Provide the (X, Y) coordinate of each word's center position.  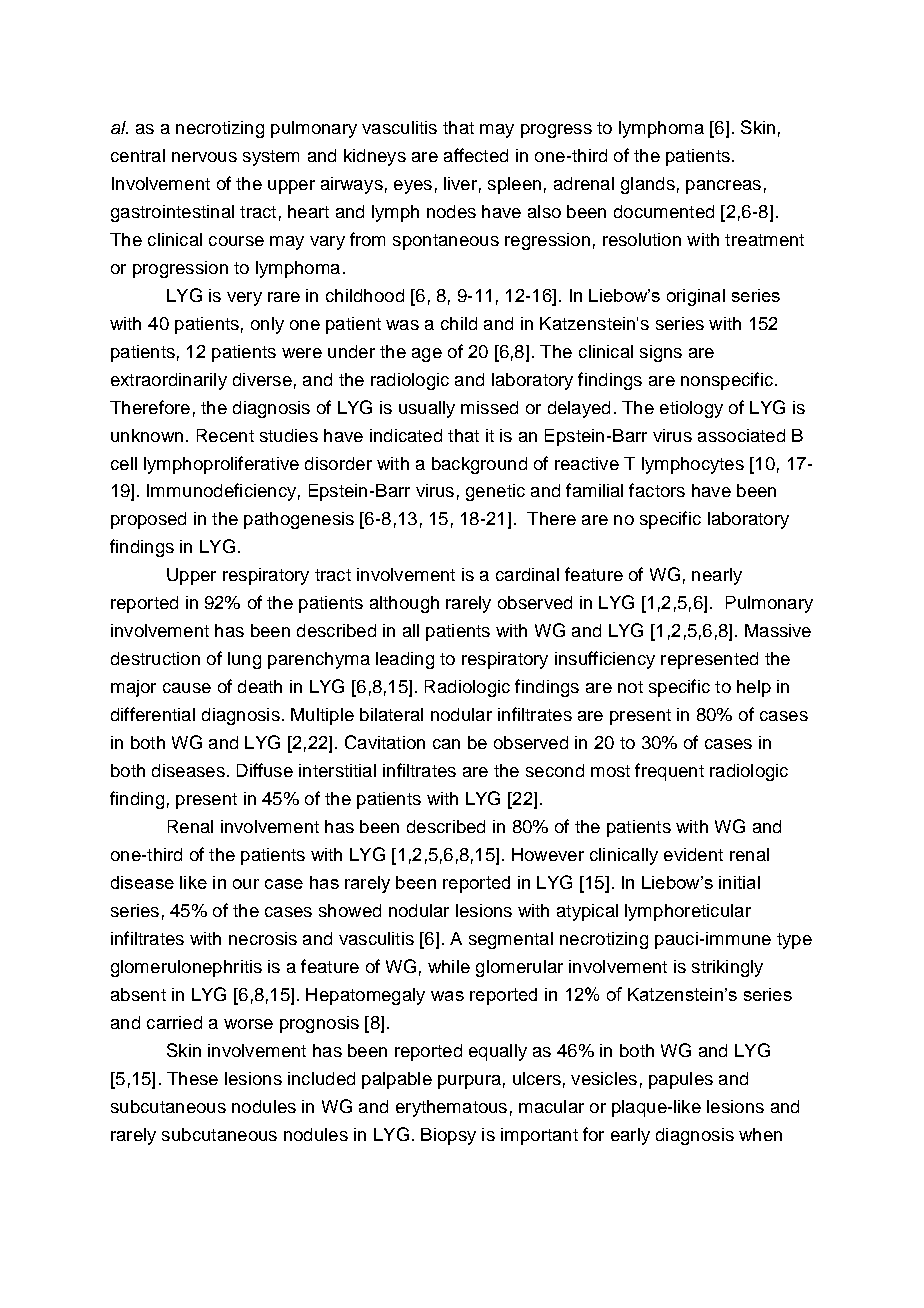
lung (244, 660)
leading (405, 660)
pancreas (723, 187)
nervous (204, 157)
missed (489, 407)
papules (681, 1080)
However (548, 854)
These (192, 1078)
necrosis (263, 938)
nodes (451, 211)
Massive (778, 630)
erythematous (451, 1108)
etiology (691, 409)
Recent (225, 435)
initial (739, 882)
